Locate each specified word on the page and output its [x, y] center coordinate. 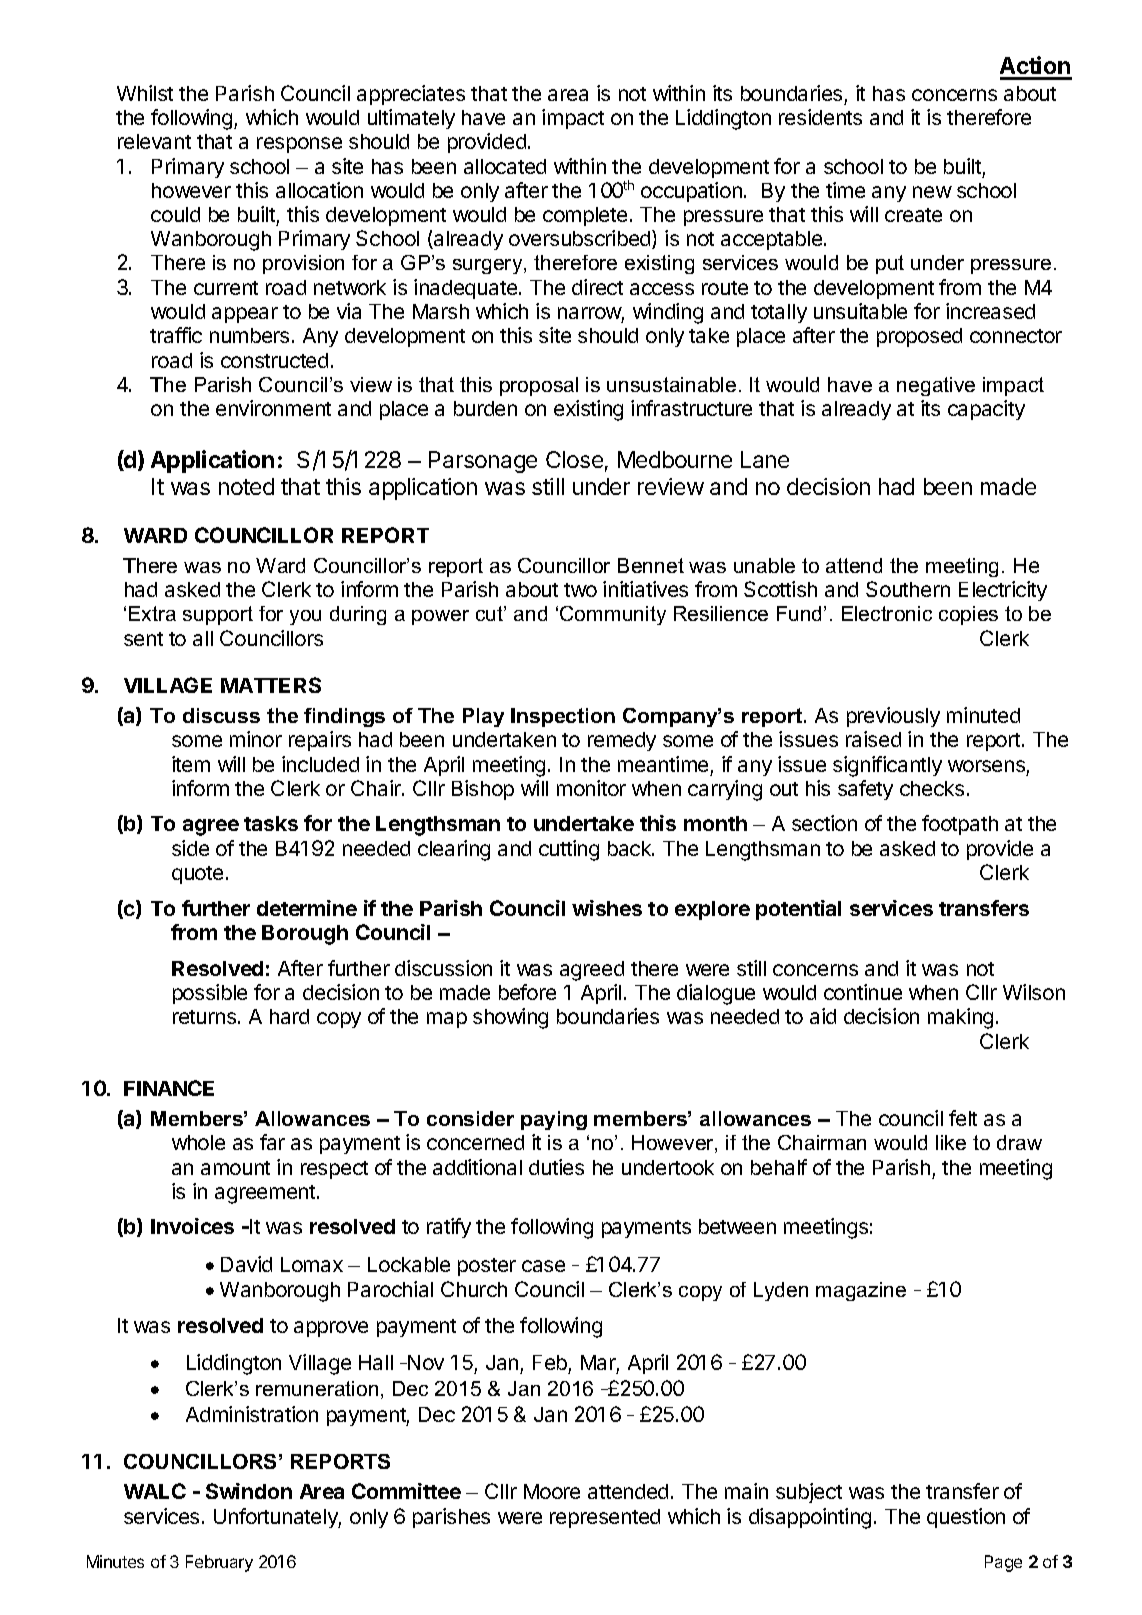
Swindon [249, 1491]
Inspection [563, 717]
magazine [861, 1291]
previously [893, 717]
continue [863, 992]
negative [936, 386]
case [543, 1266]
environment [273, 408]
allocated [505, 166]
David [246, 1264]
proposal [539, 386]
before [527, 992]
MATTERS [271, 685]
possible [210, 994]
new [932, 192]
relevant [154, 141]
